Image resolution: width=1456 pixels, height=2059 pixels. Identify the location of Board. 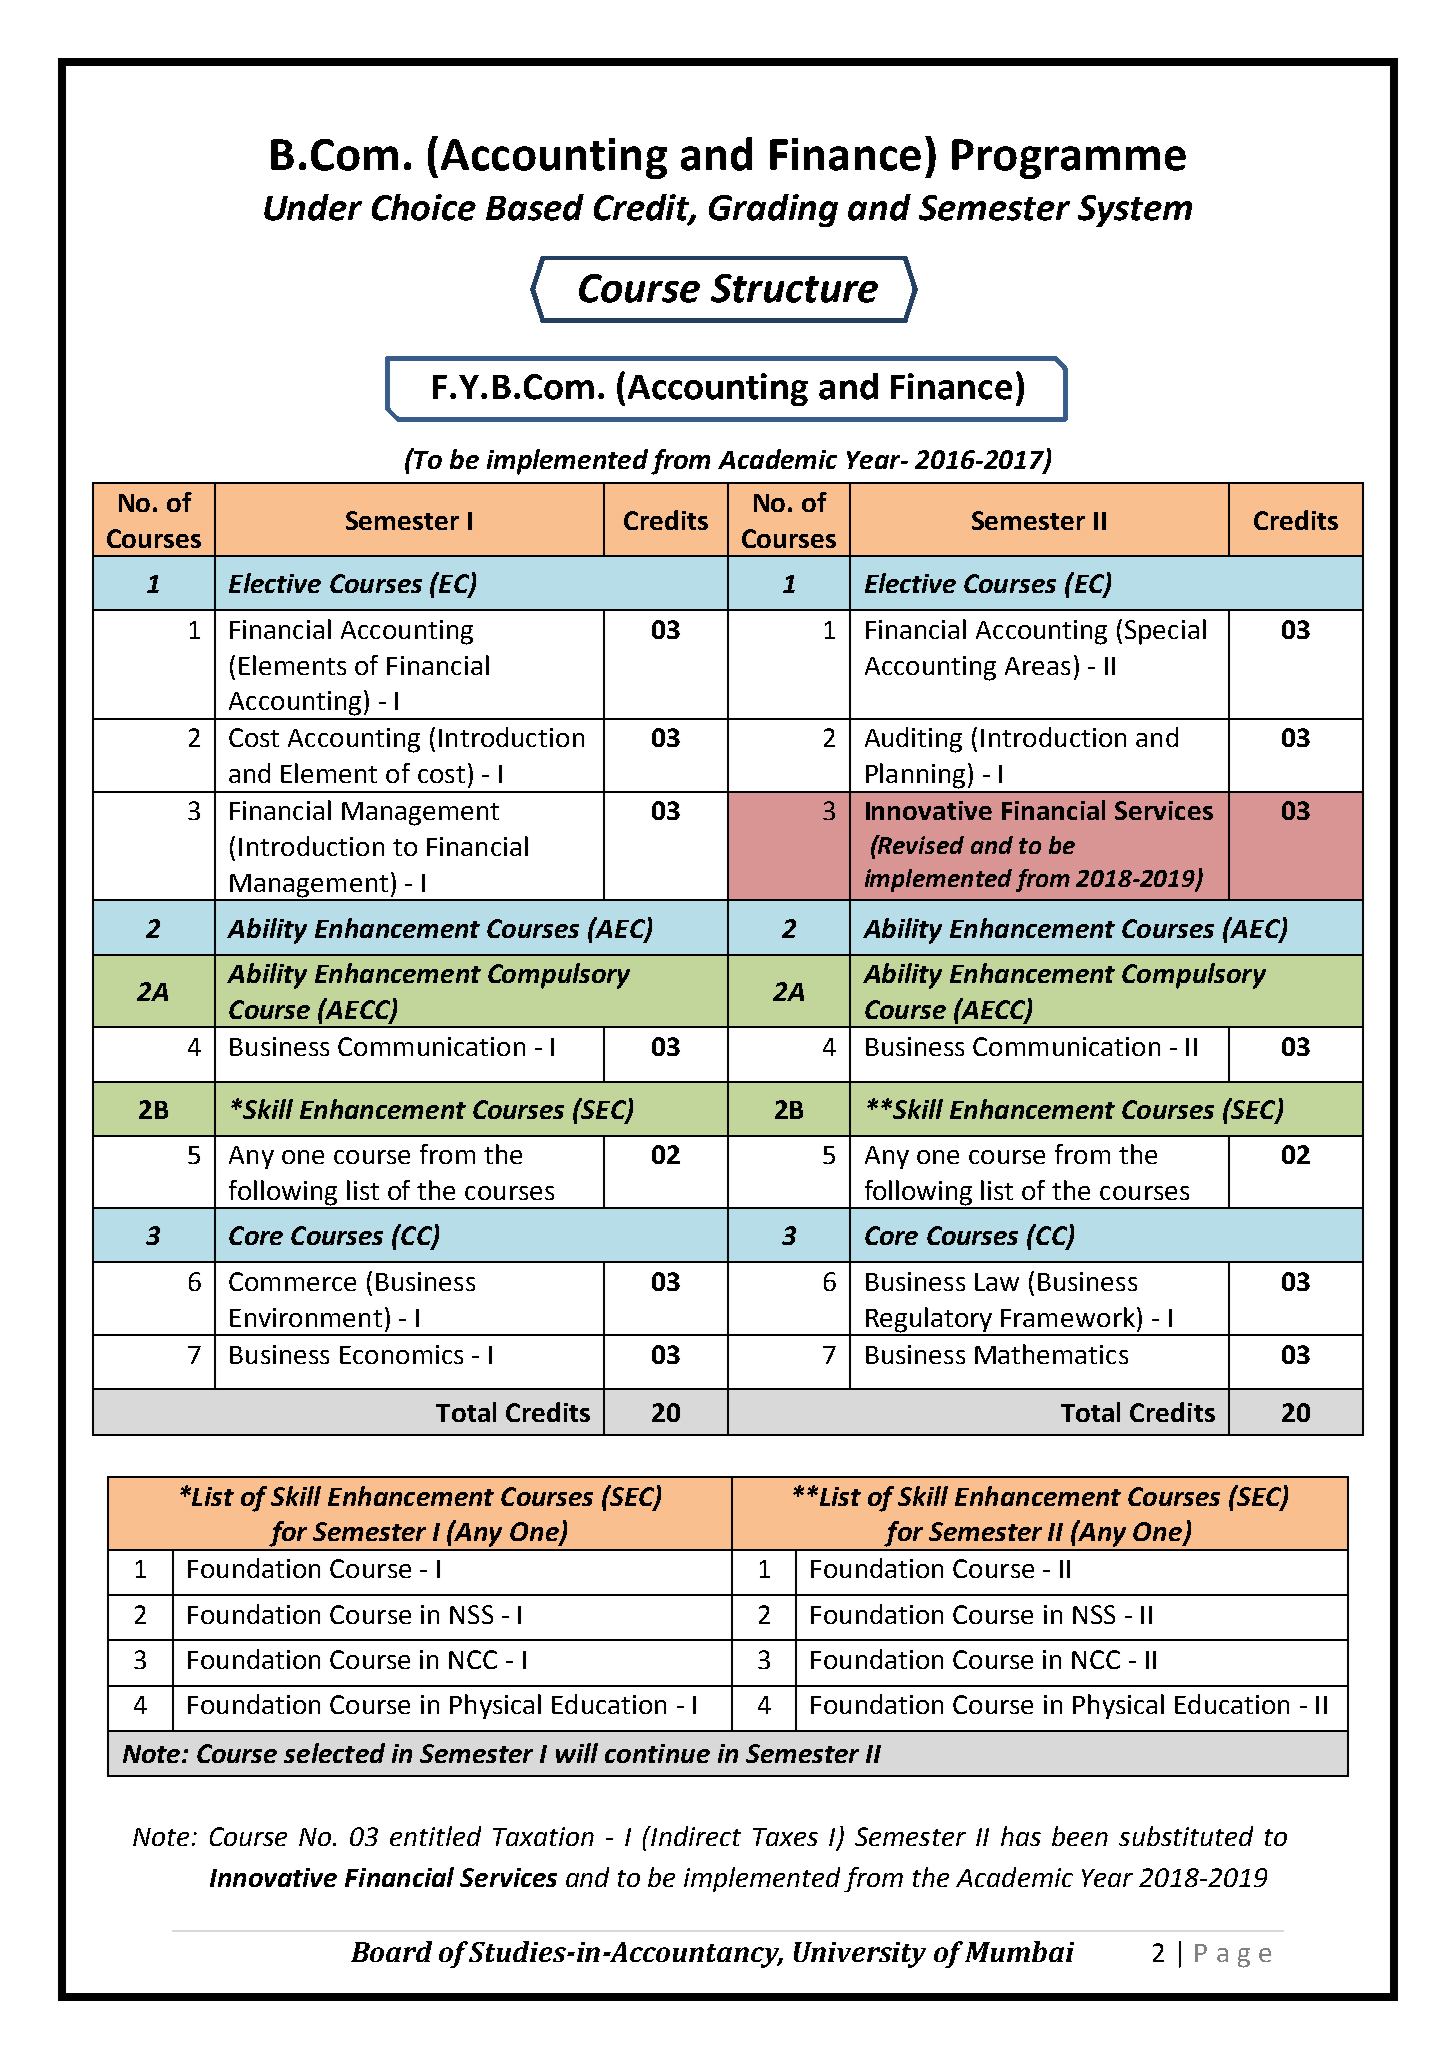
(391, 1951).
